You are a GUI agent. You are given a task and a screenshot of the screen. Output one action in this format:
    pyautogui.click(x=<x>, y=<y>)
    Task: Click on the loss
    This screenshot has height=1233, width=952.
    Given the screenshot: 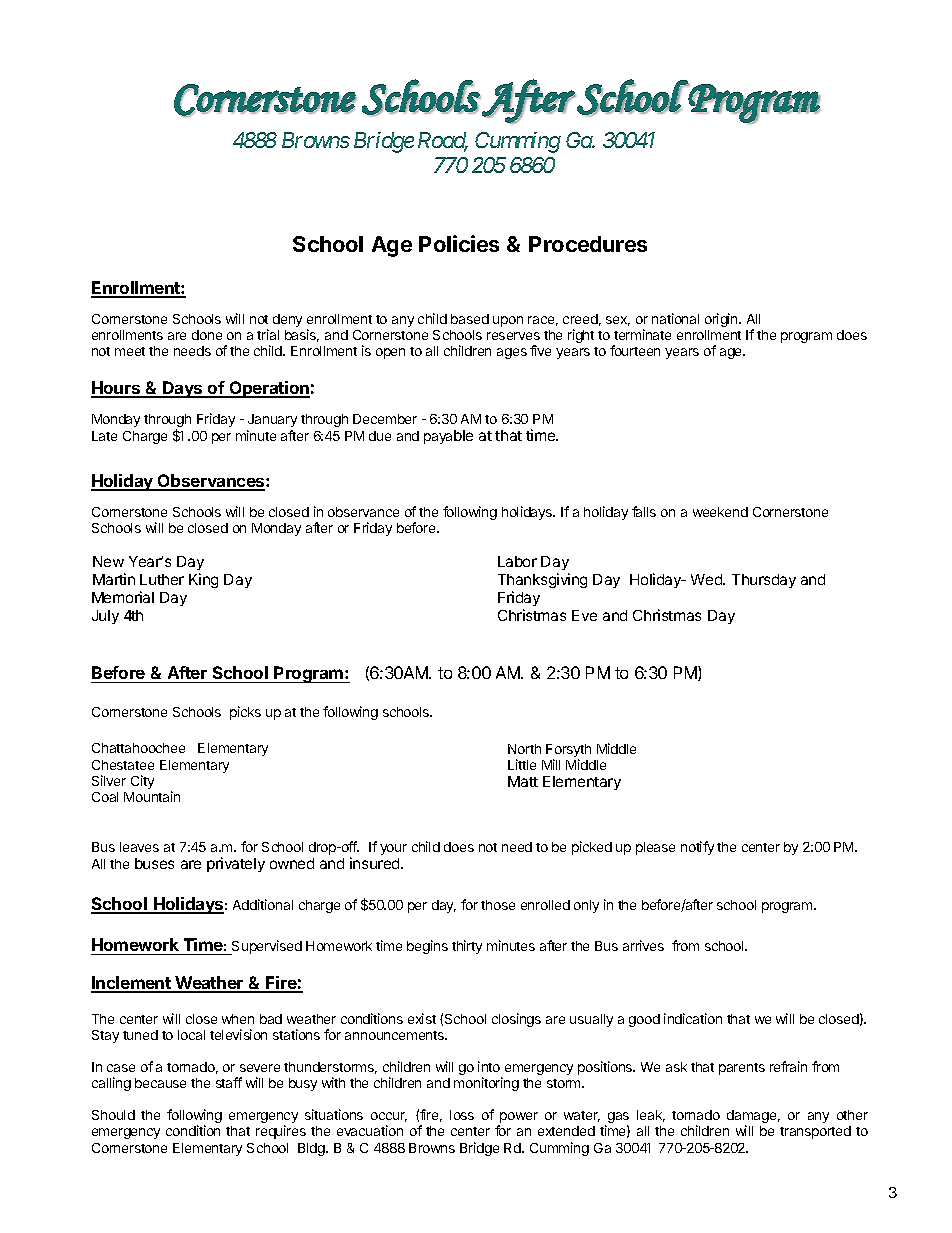 What is the action you would take?
    pyautogui.click(x=462, y=1115)
